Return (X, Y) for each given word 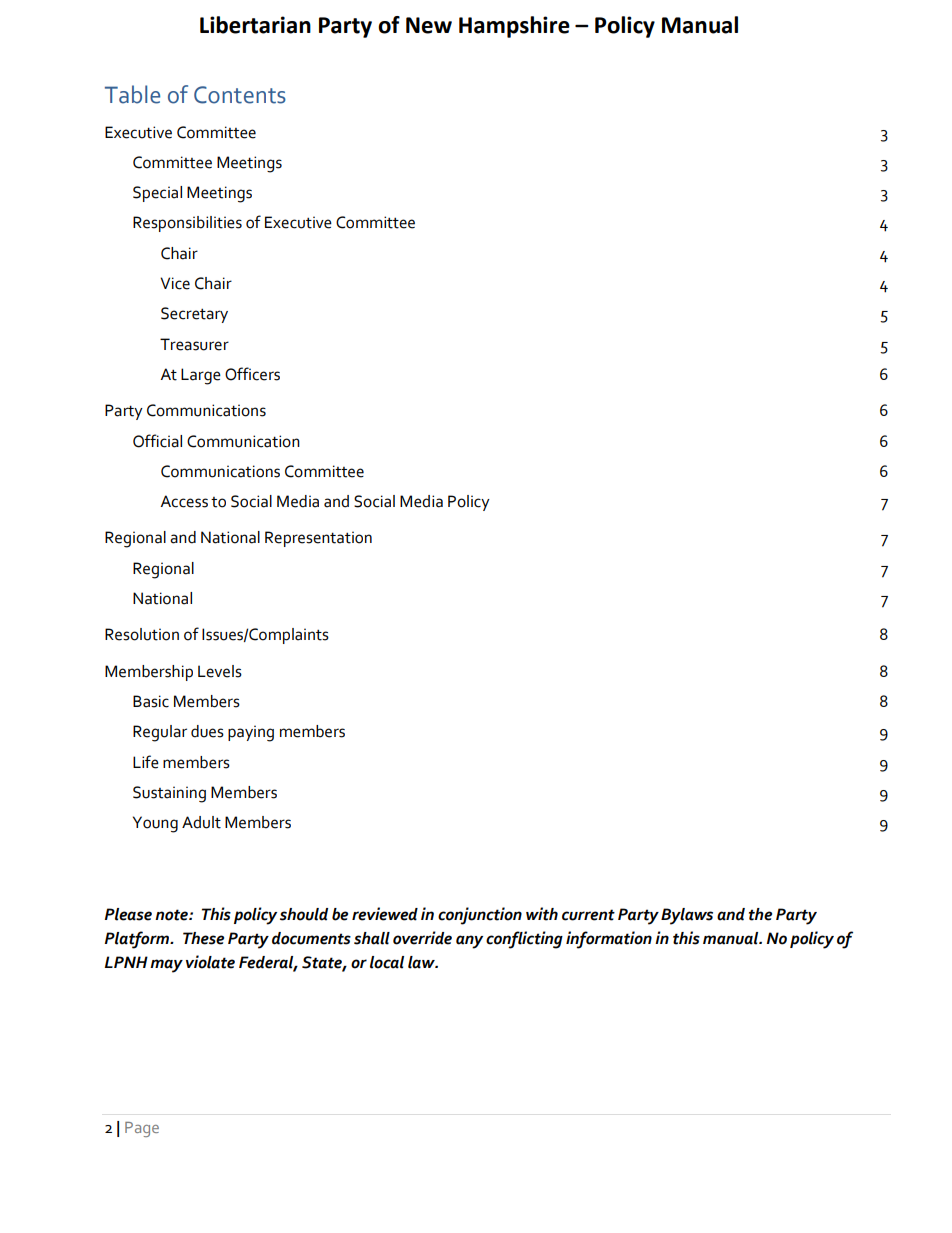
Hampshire (514, 27)
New (429, 25)
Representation (318, 539)
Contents (240, 95)
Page (142, 1129)
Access (184, 501)
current (588, 915)
